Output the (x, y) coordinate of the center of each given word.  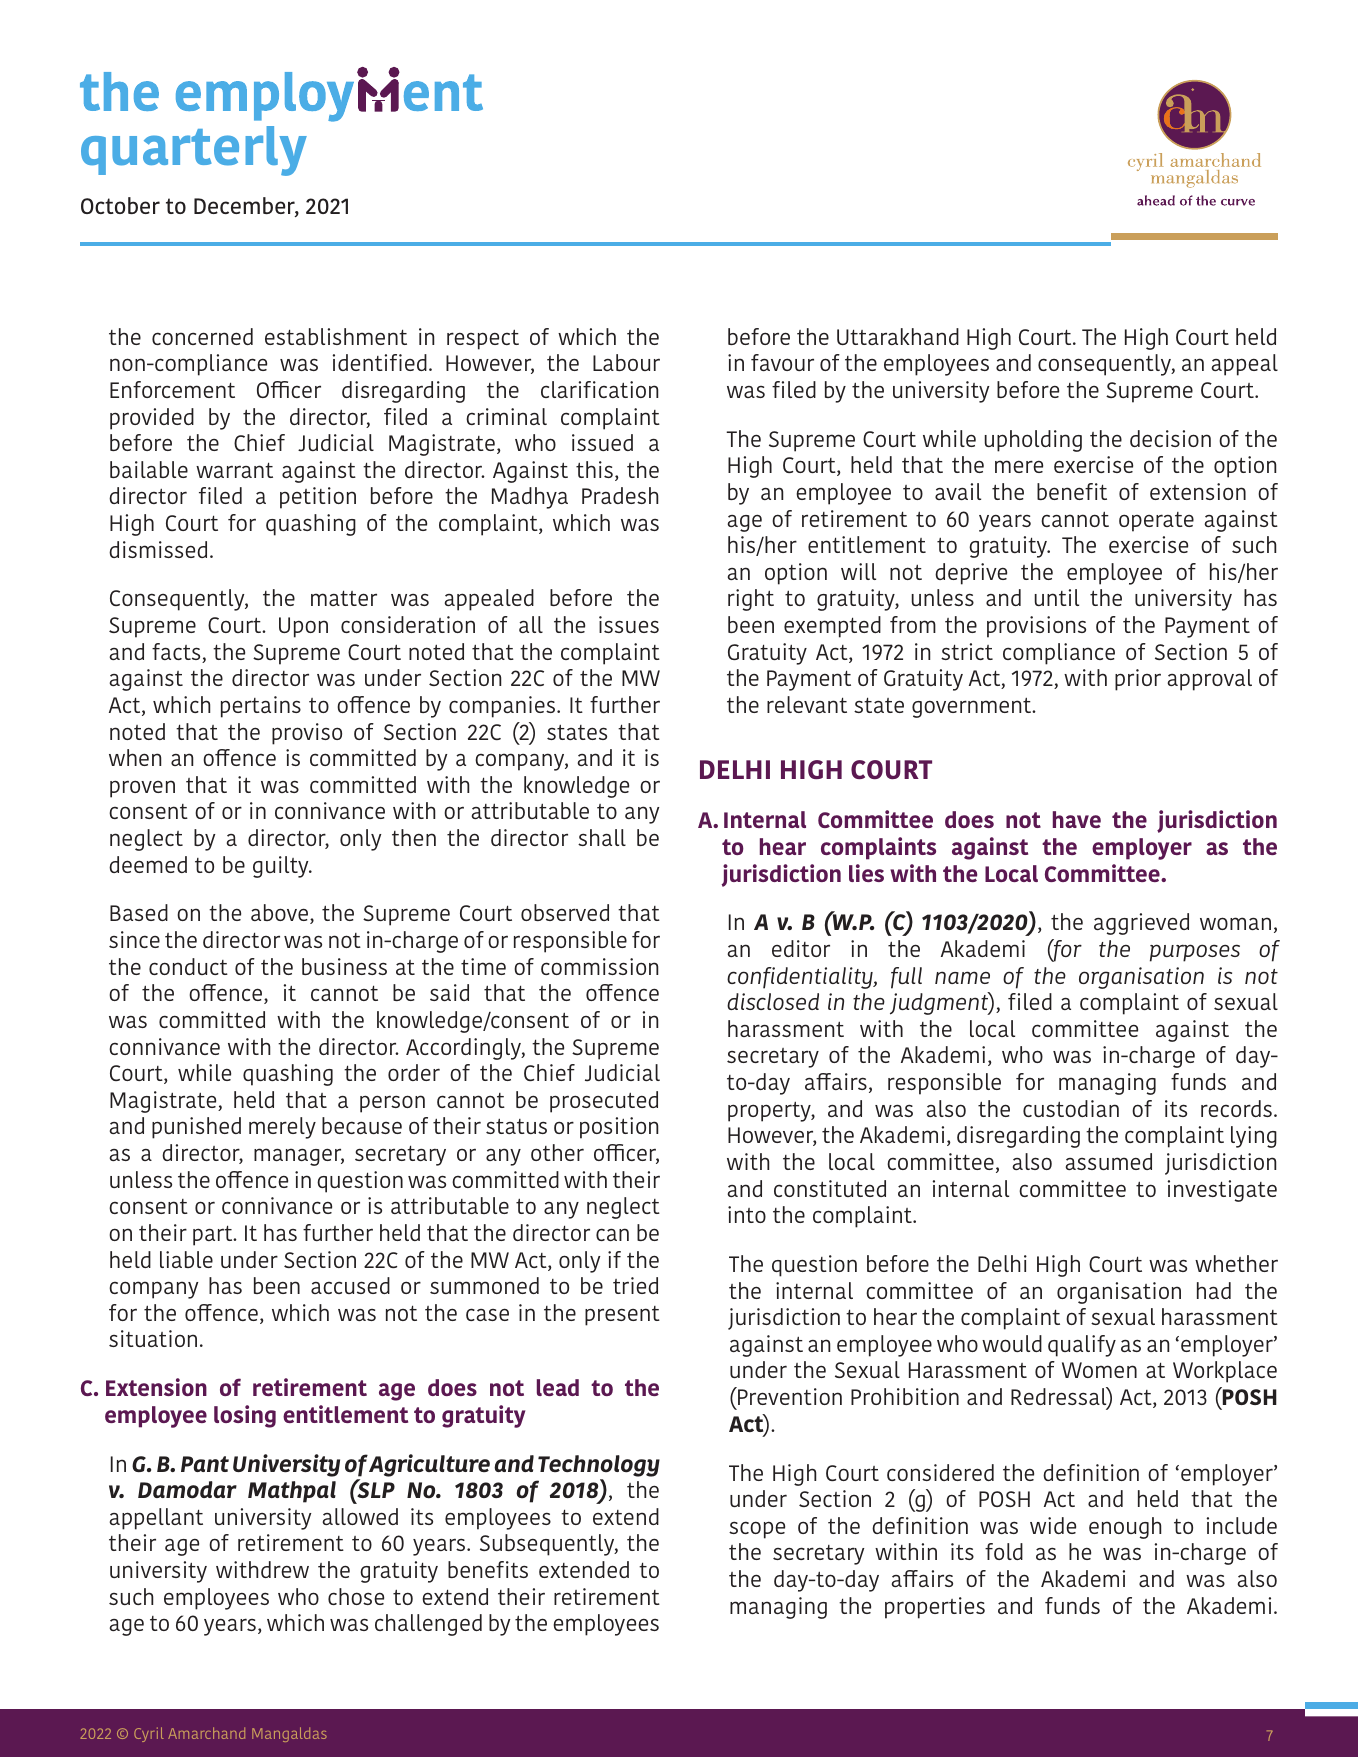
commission (599, 966)
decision (1170, 438)
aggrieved (1141, 924)
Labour (626, 362)
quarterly (194, 151)
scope (757, 1530)
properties (935, 1608)
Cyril (149, 1734)
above (281, 914)
